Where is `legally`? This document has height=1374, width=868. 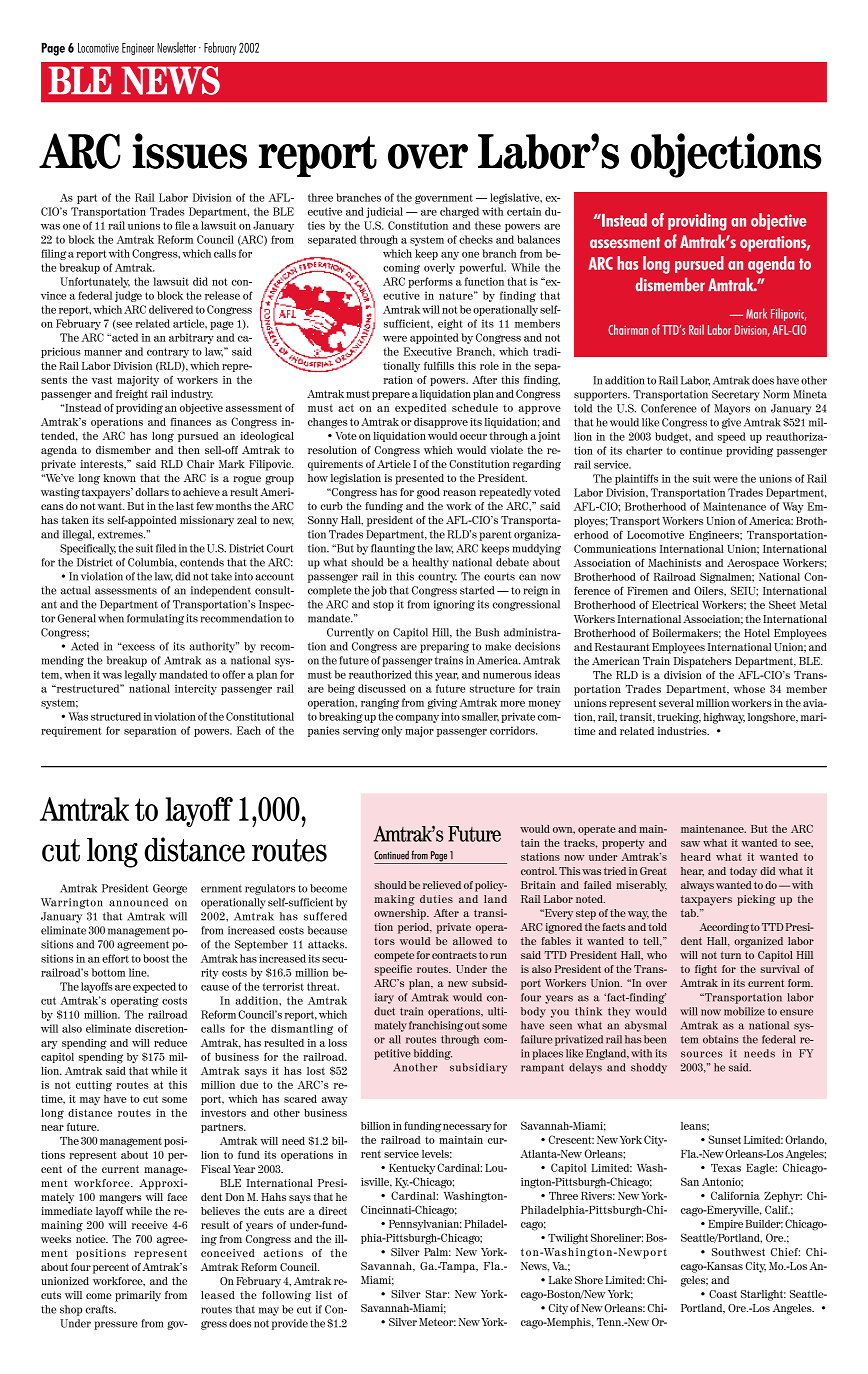
legally is located at coordinates (141, 675).
